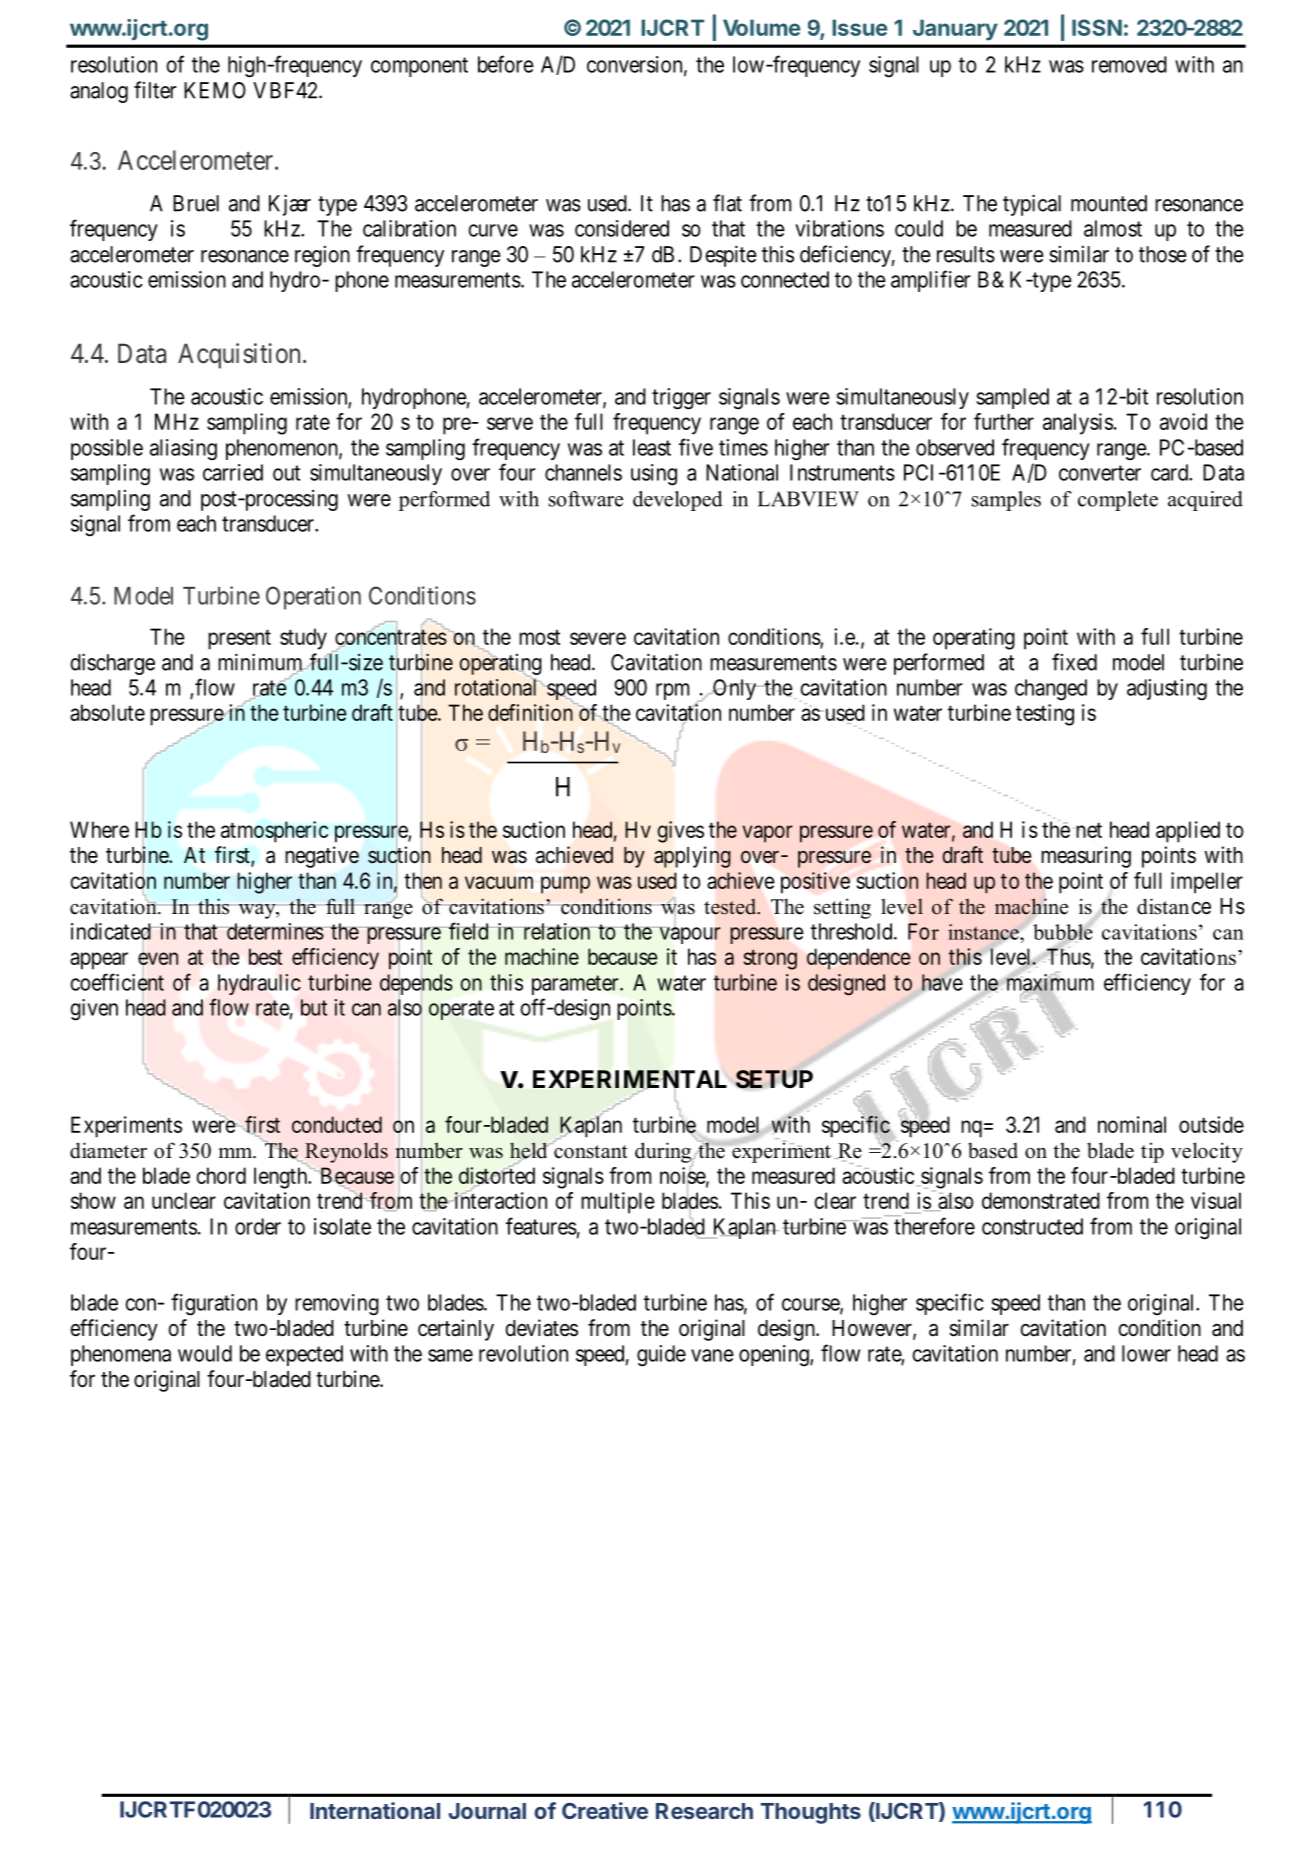 The image size is (1316, 1861). Describe the element at coordinates (239, 640) in the screenshot. I see `present` at that location.
